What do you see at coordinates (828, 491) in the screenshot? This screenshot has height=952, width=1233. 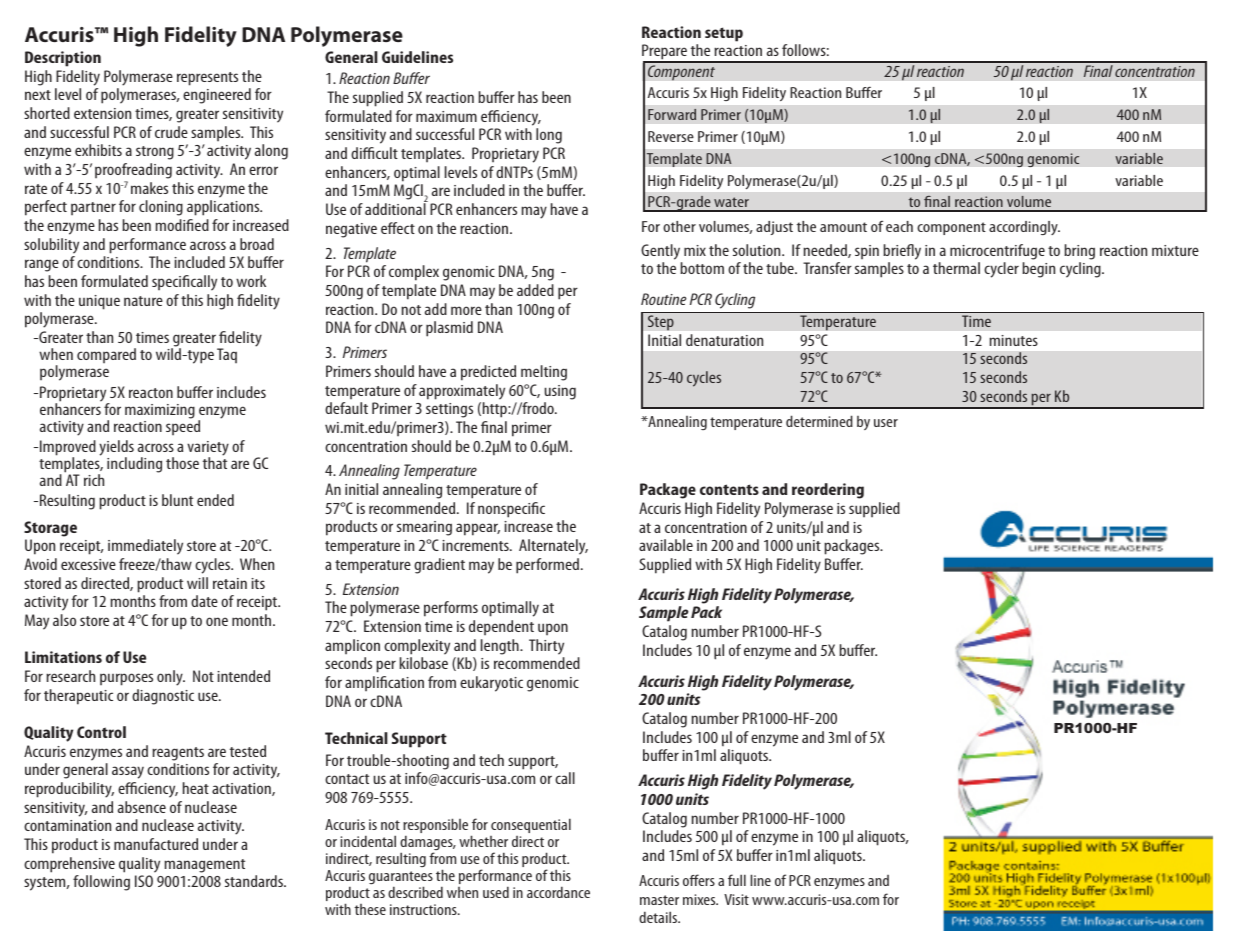 I see `reordering` at bounding box center [828, 491].
